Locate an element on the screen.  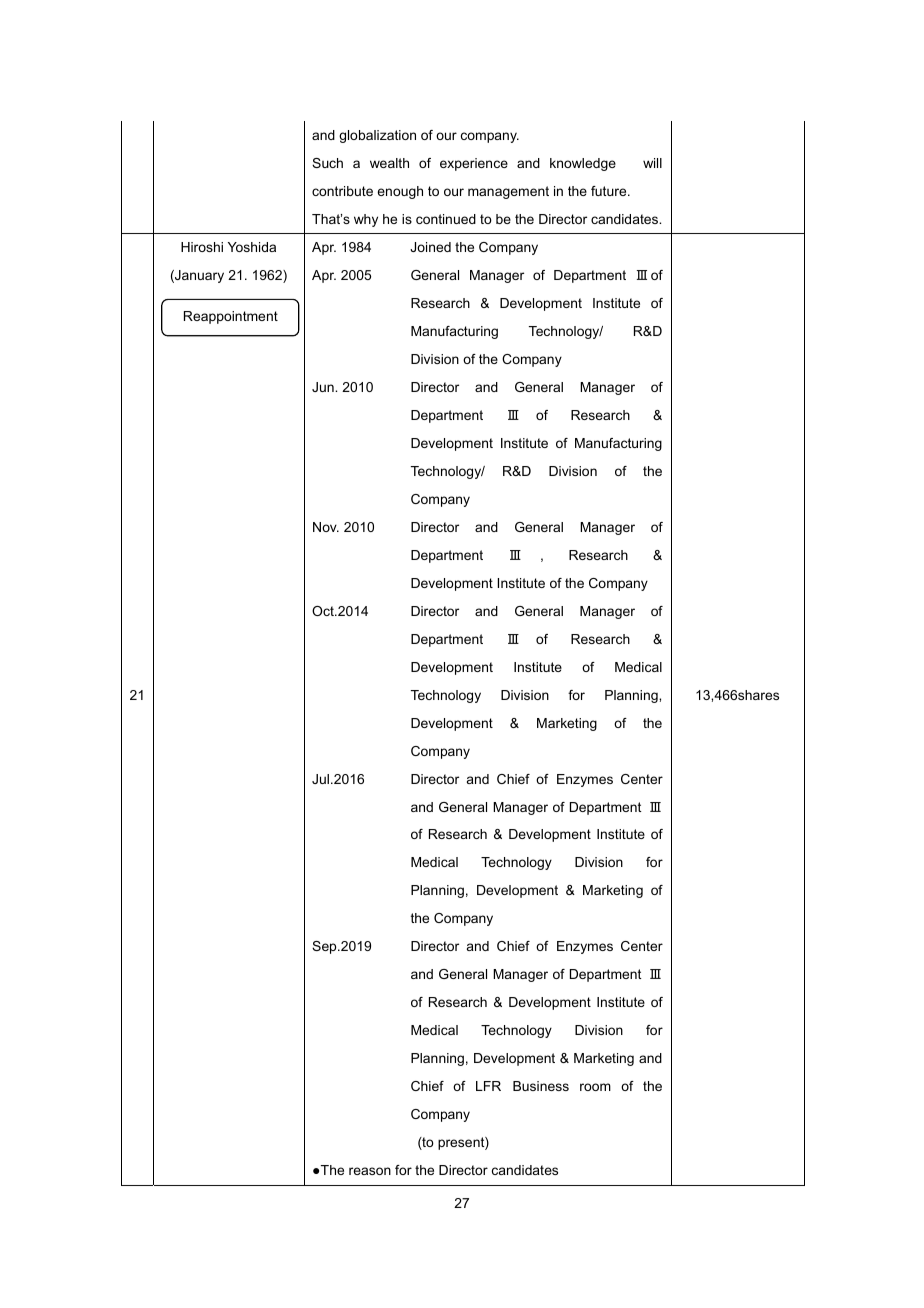
Nov is located at coordinates (326, 527).
